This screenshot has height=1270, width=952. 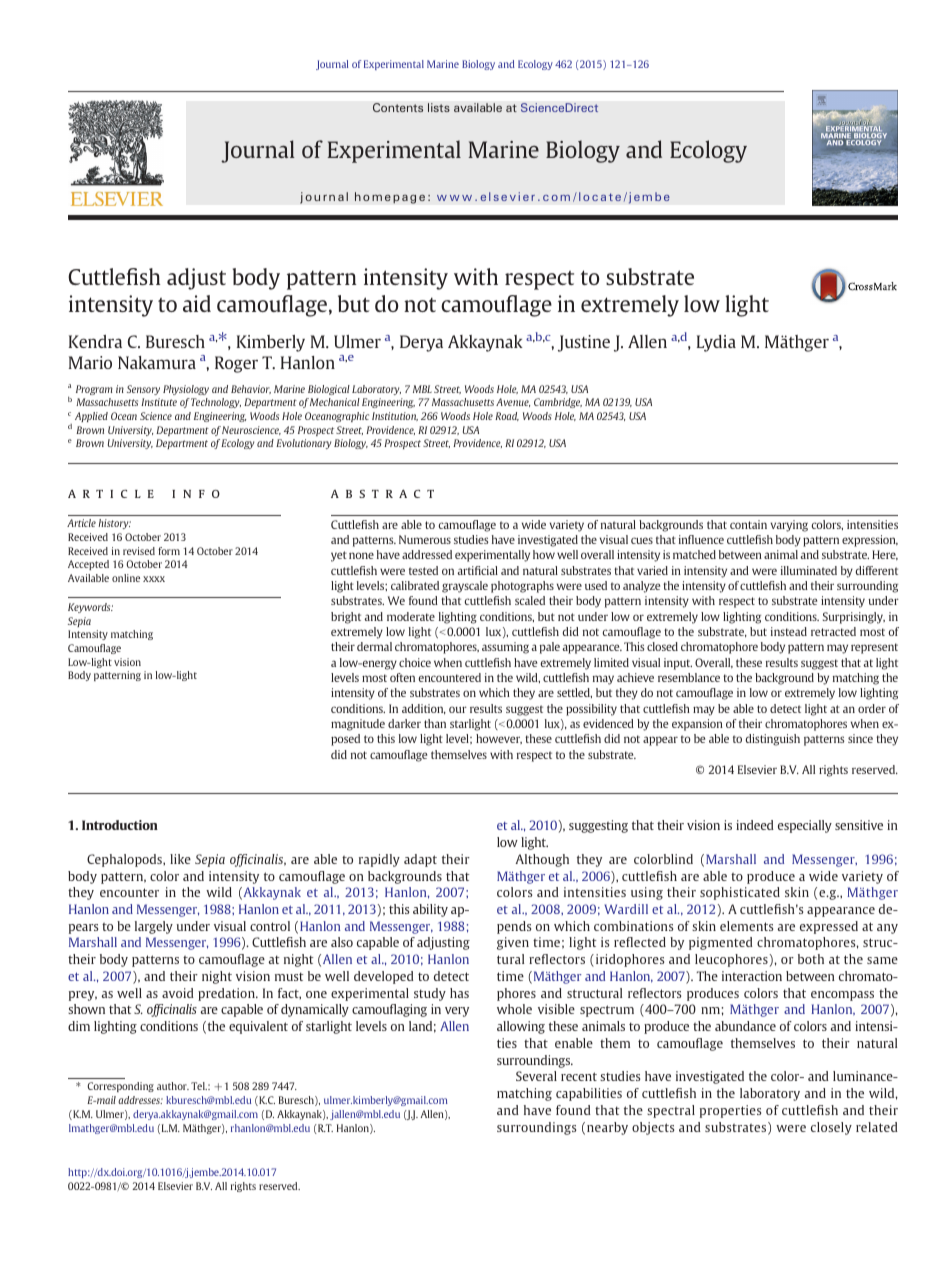 I want to click on author, so click(x=173, y=1086).
